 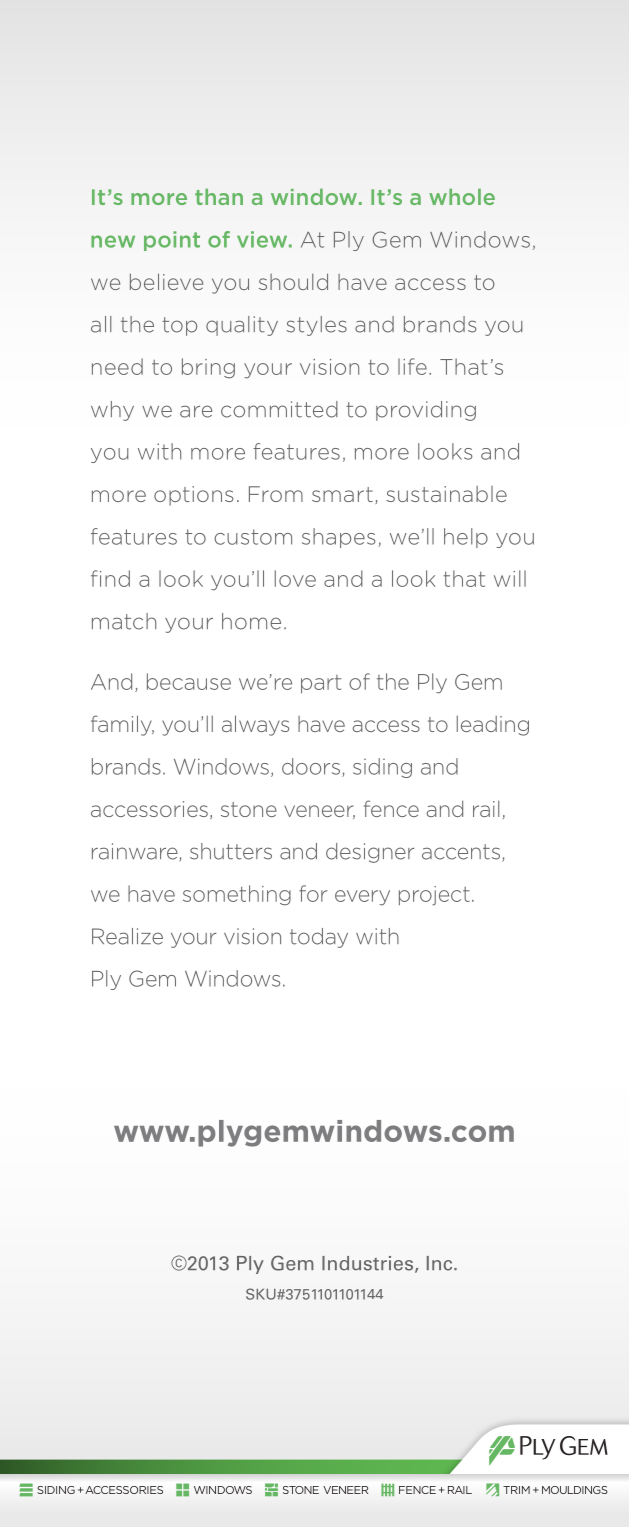 I want to click on project, so click(x=434, y=896).
